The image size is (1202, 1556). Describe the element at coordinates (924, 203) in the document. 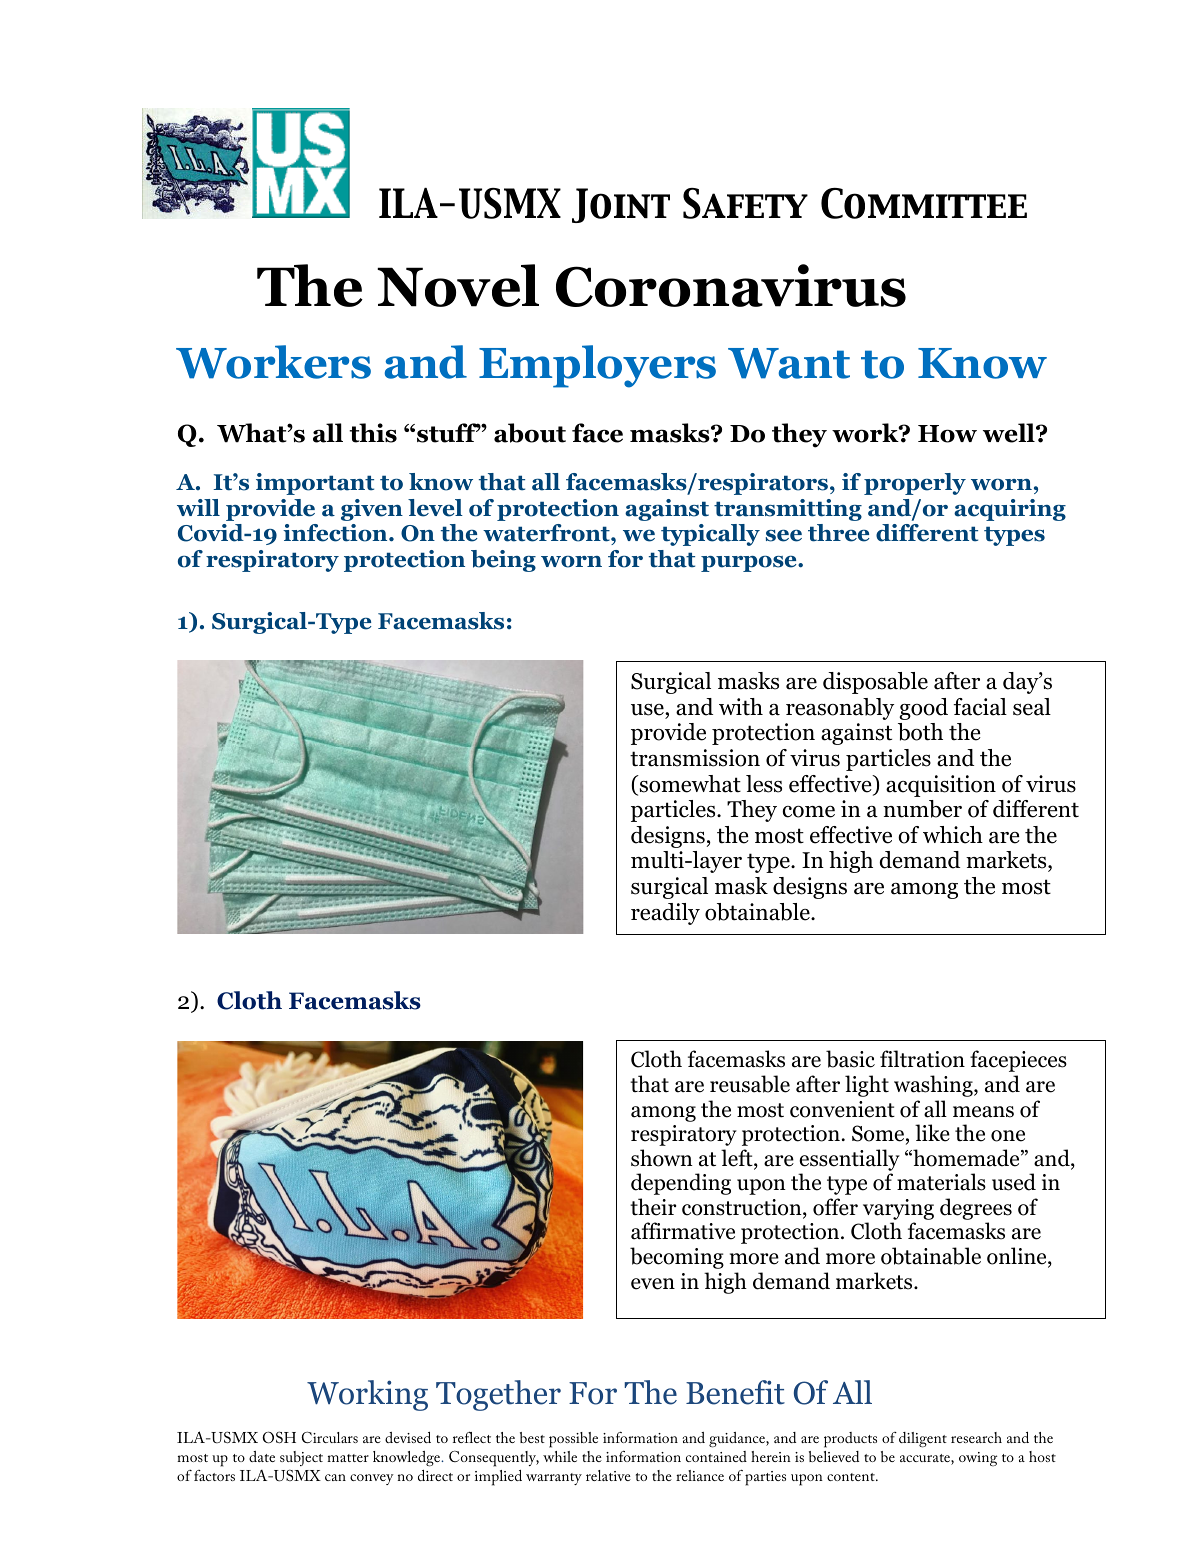

I see `Committee` at that location.
